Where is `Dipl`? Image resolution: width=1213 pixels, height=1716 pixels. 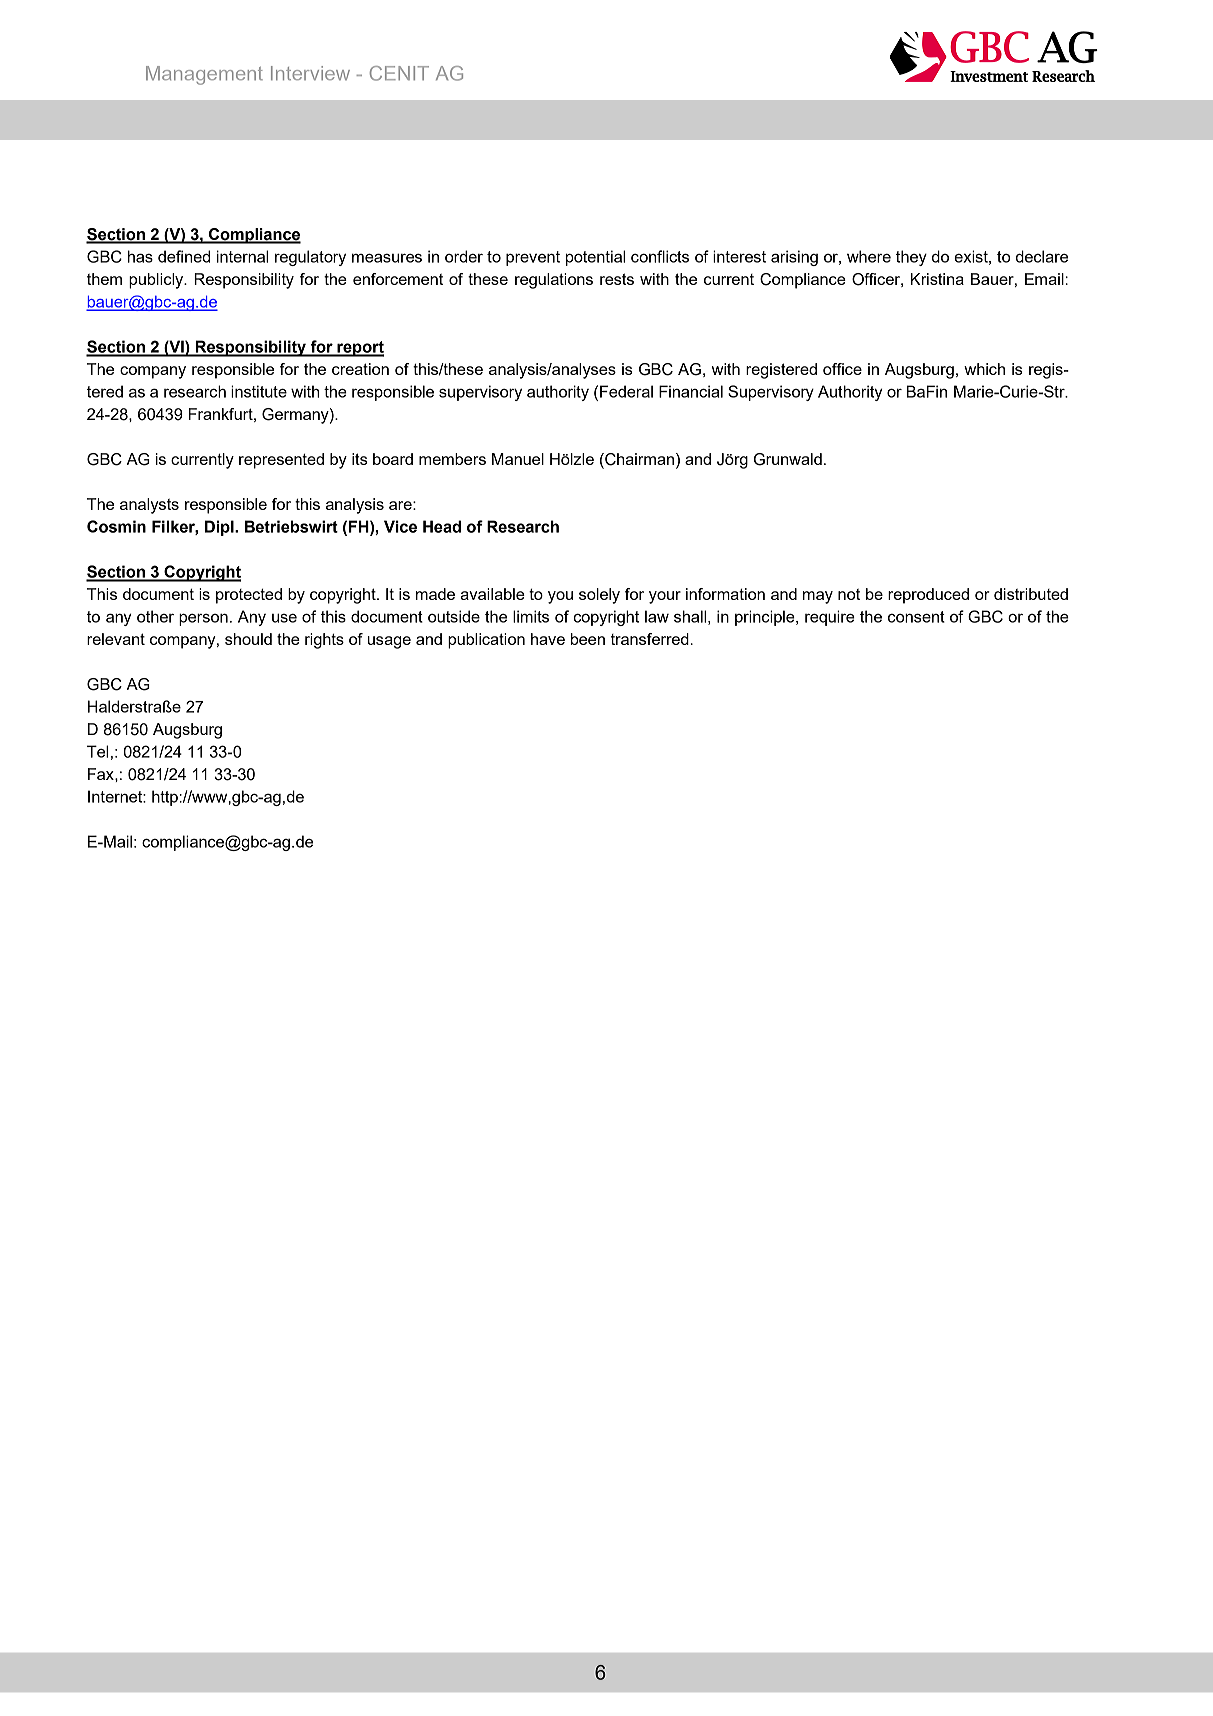
Dipl is located at coordinates (220, 528).
